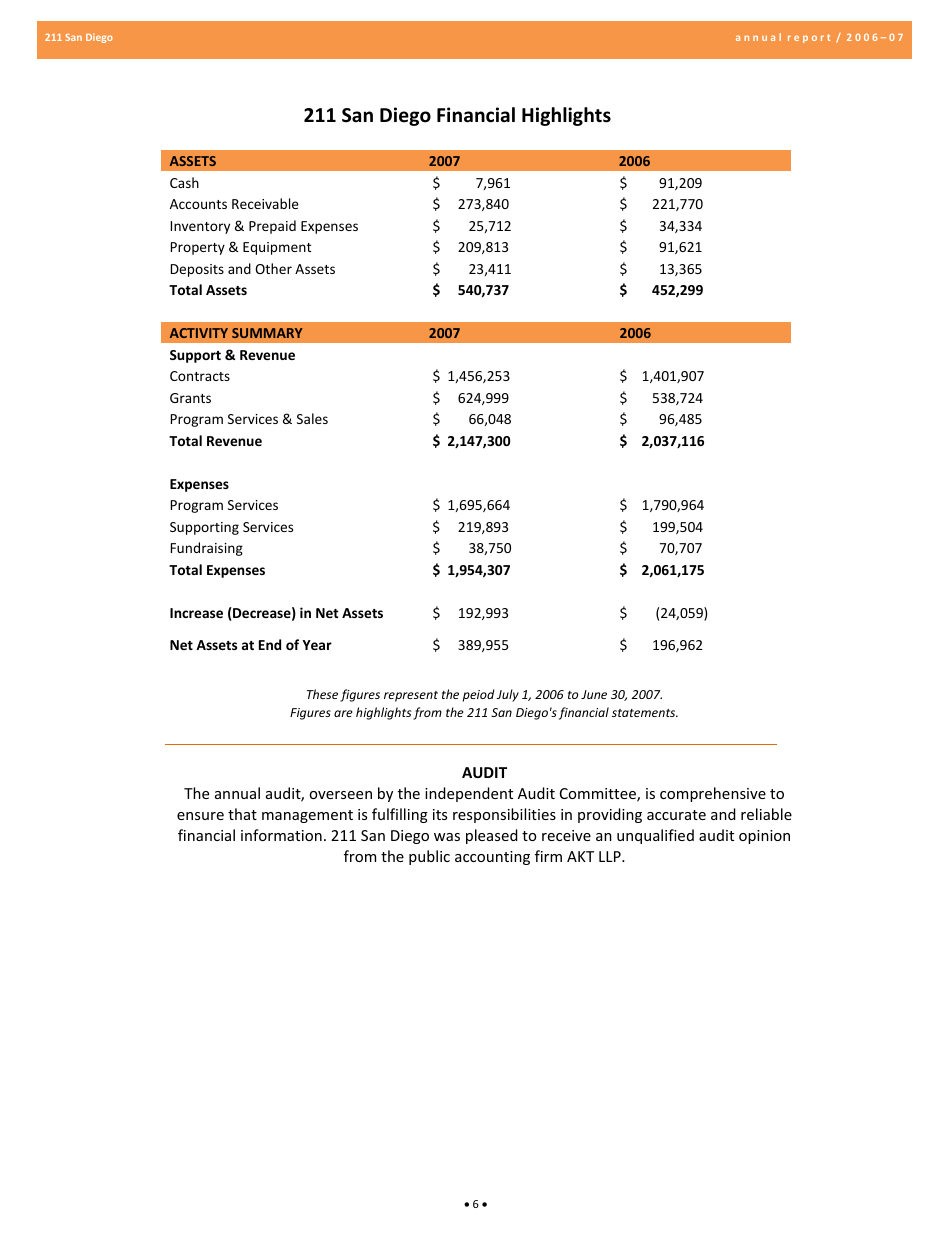  Describe the element at coordinates (281, 835) in the document. I see `information` at that location.
